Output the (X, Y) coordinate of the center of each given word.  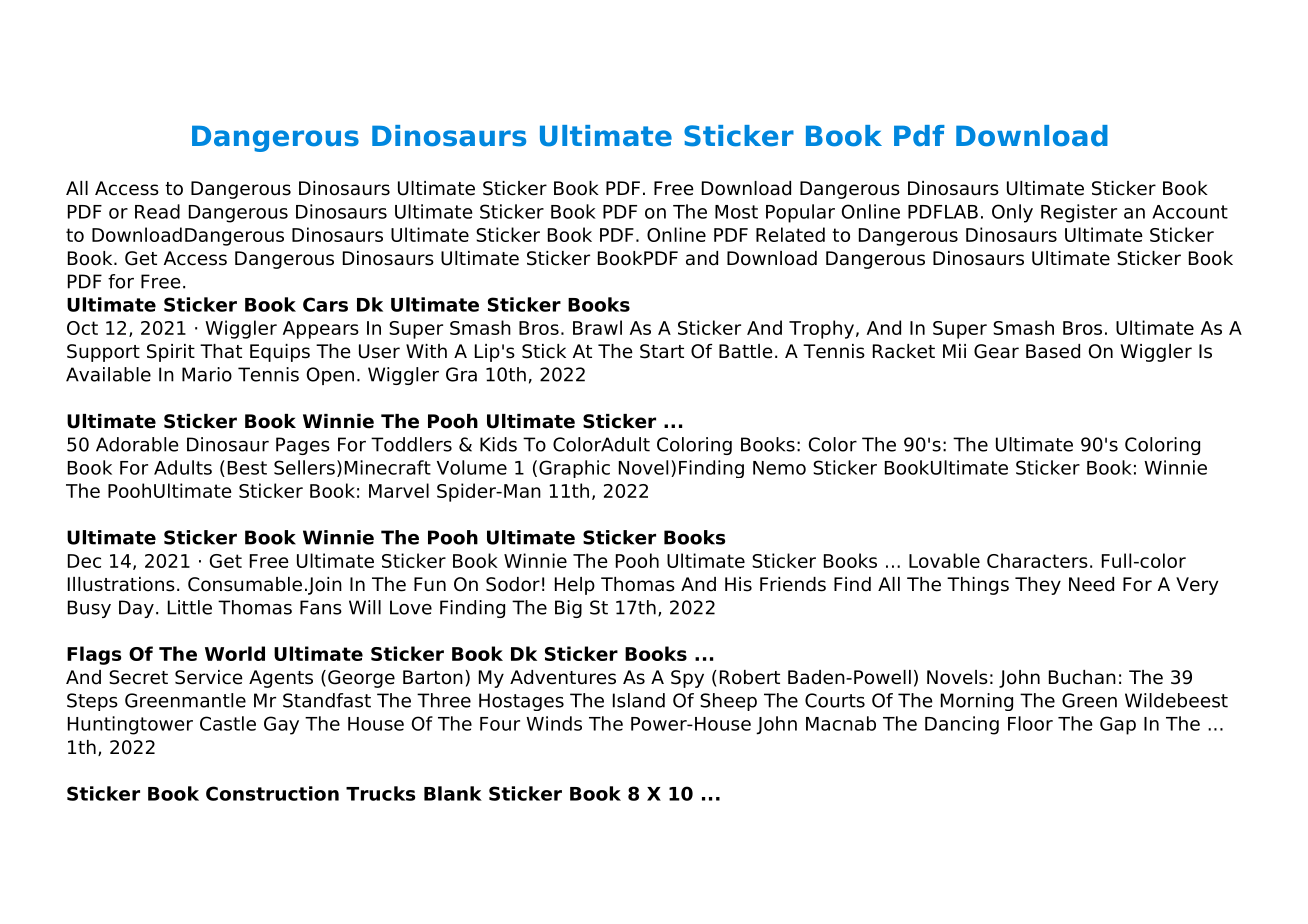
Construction (272, 793)
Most (736, 212)
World (235, 653)
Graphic (574, 469)
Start (662, 351)
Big (568, 609)
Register (1079, 213)
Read (157, 211)
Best (247, 468)
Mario (207, 374)
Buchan (1082, 677)
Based (1053, 351)
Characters (1037, 560)
